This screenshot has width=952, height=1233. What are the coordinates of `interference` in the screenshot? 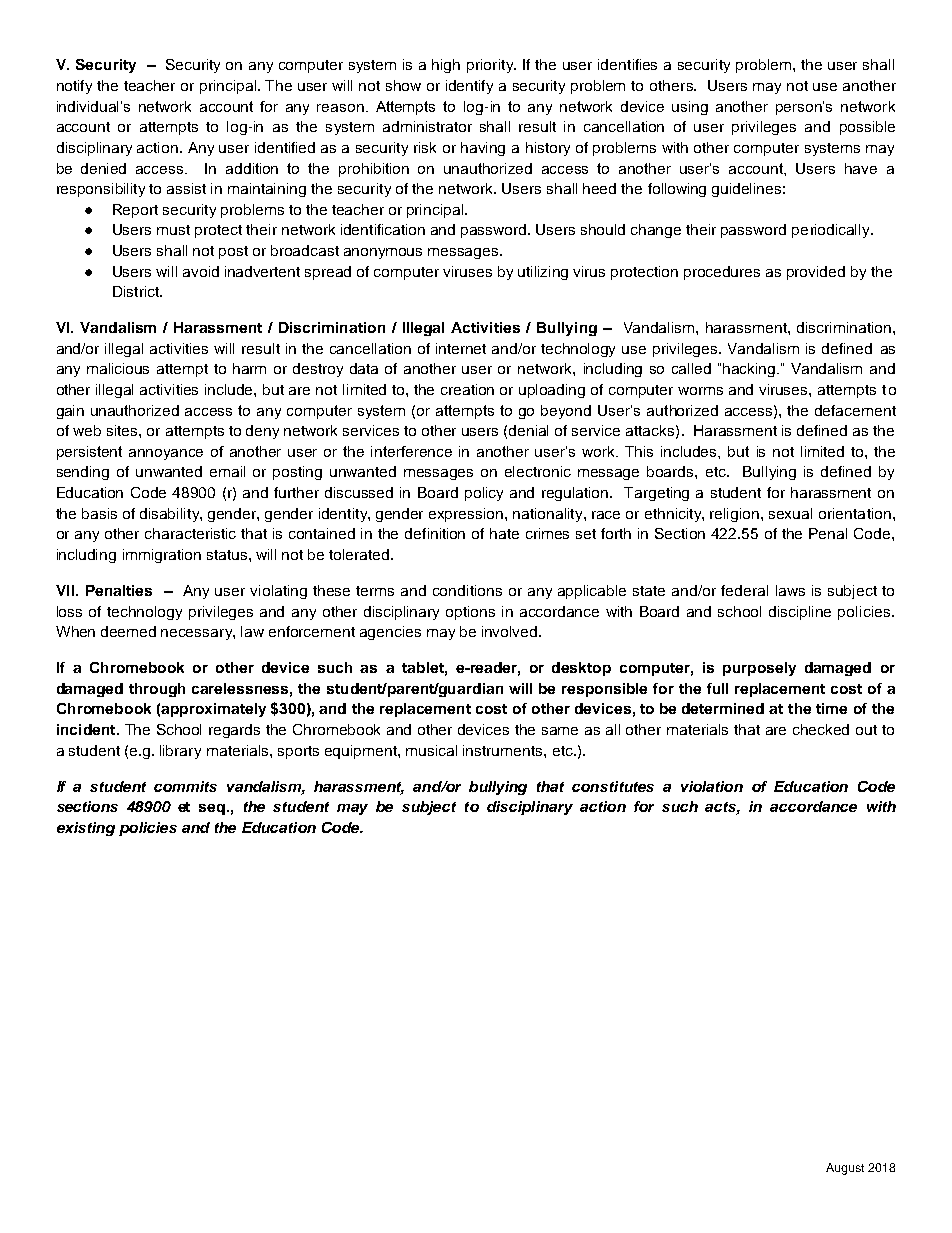 It's located at (411, 451).
